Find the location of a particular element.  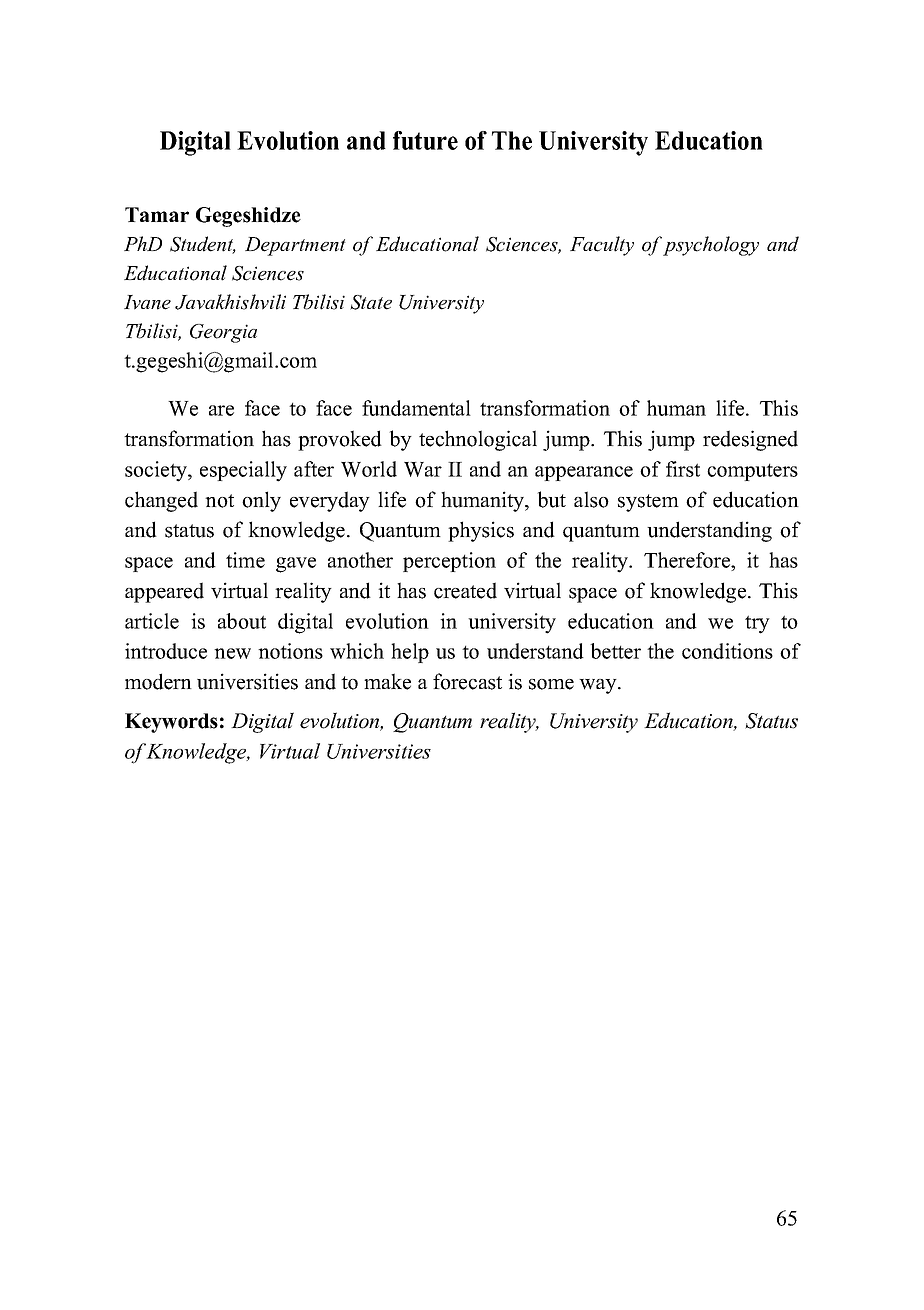

especially is located at coordinates (243, 471).
